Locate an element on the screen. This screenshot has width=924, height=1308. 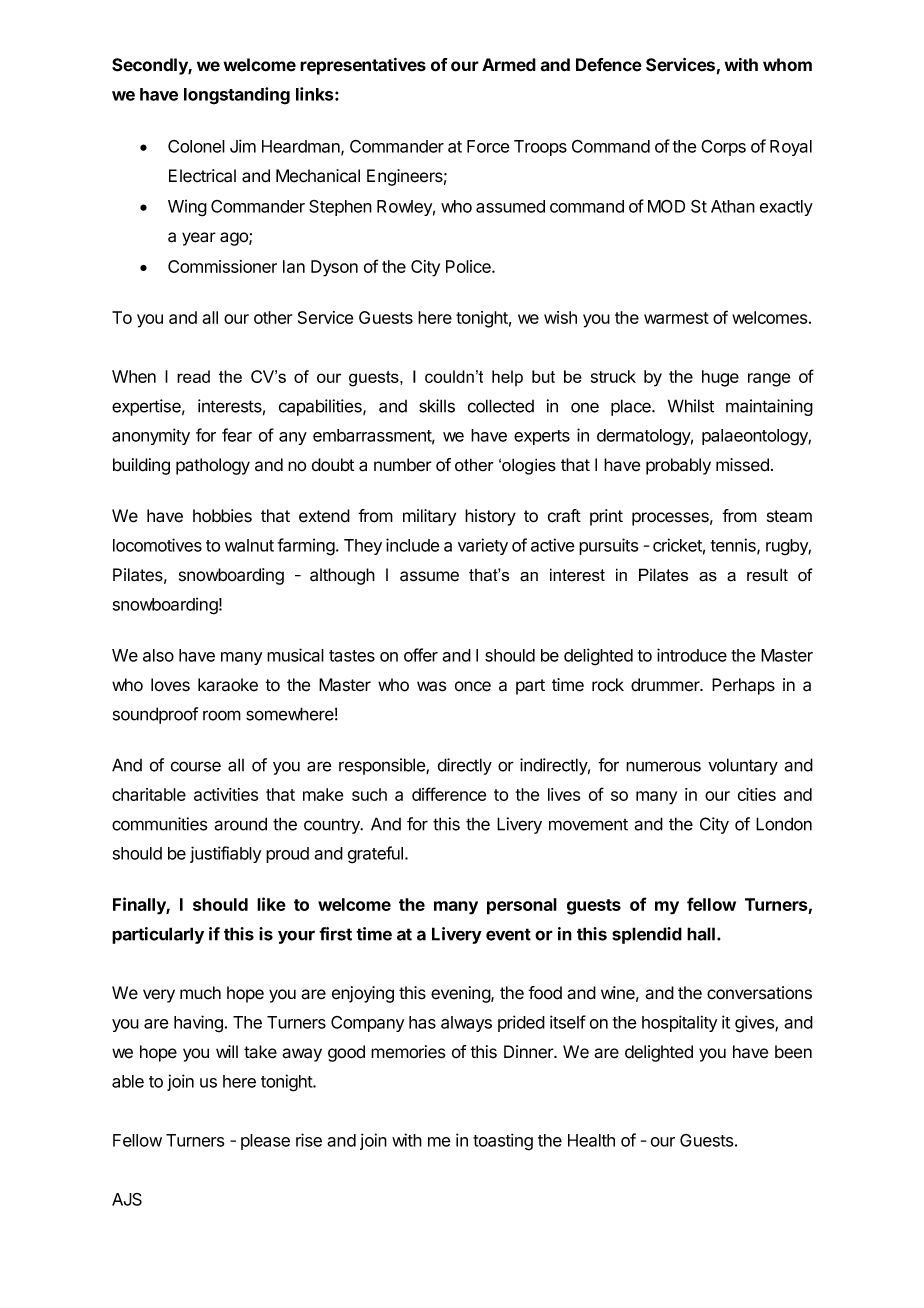
also is located at coordinates (158, 655).
